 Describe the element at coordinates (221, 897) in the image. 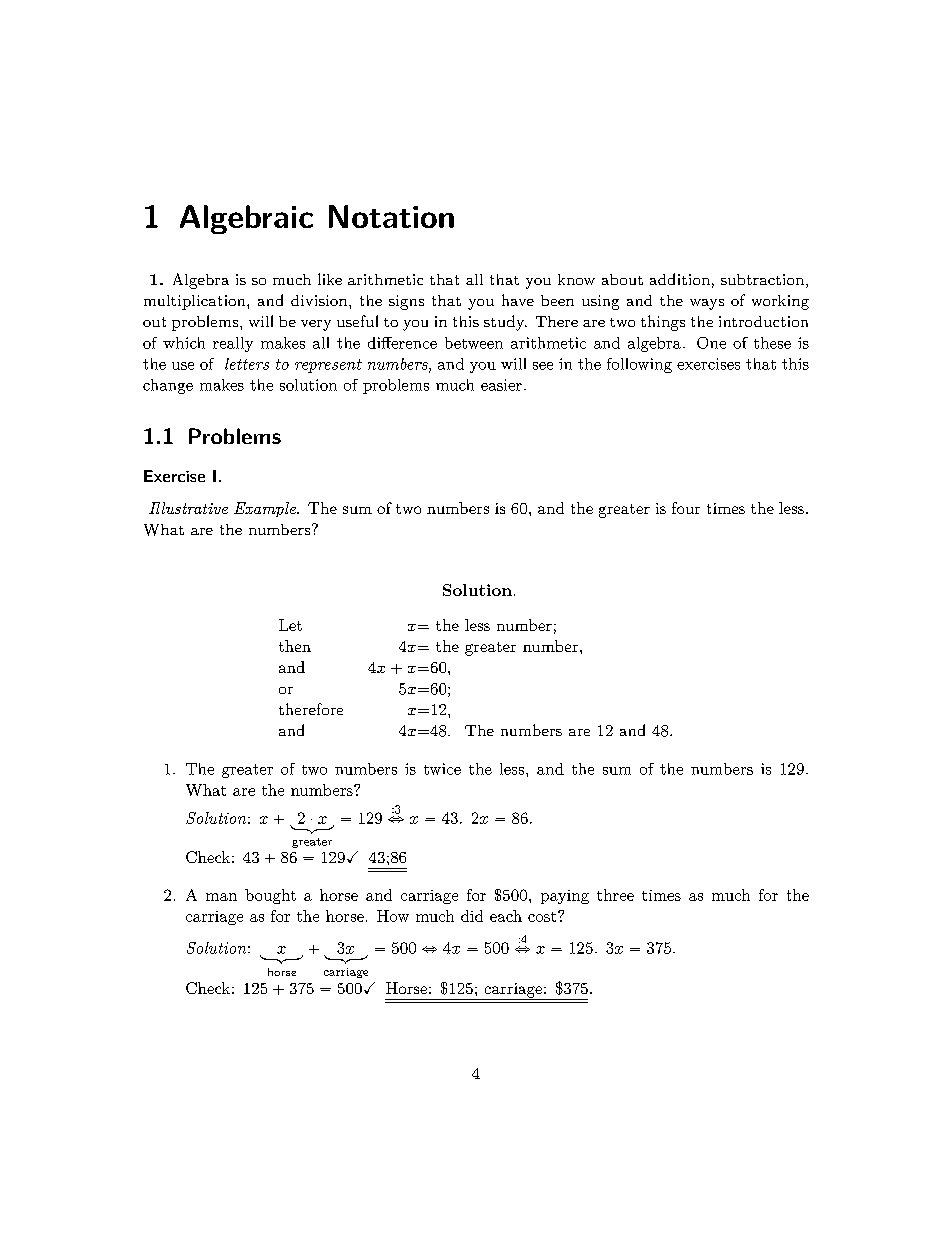

I see `man` at that location.
